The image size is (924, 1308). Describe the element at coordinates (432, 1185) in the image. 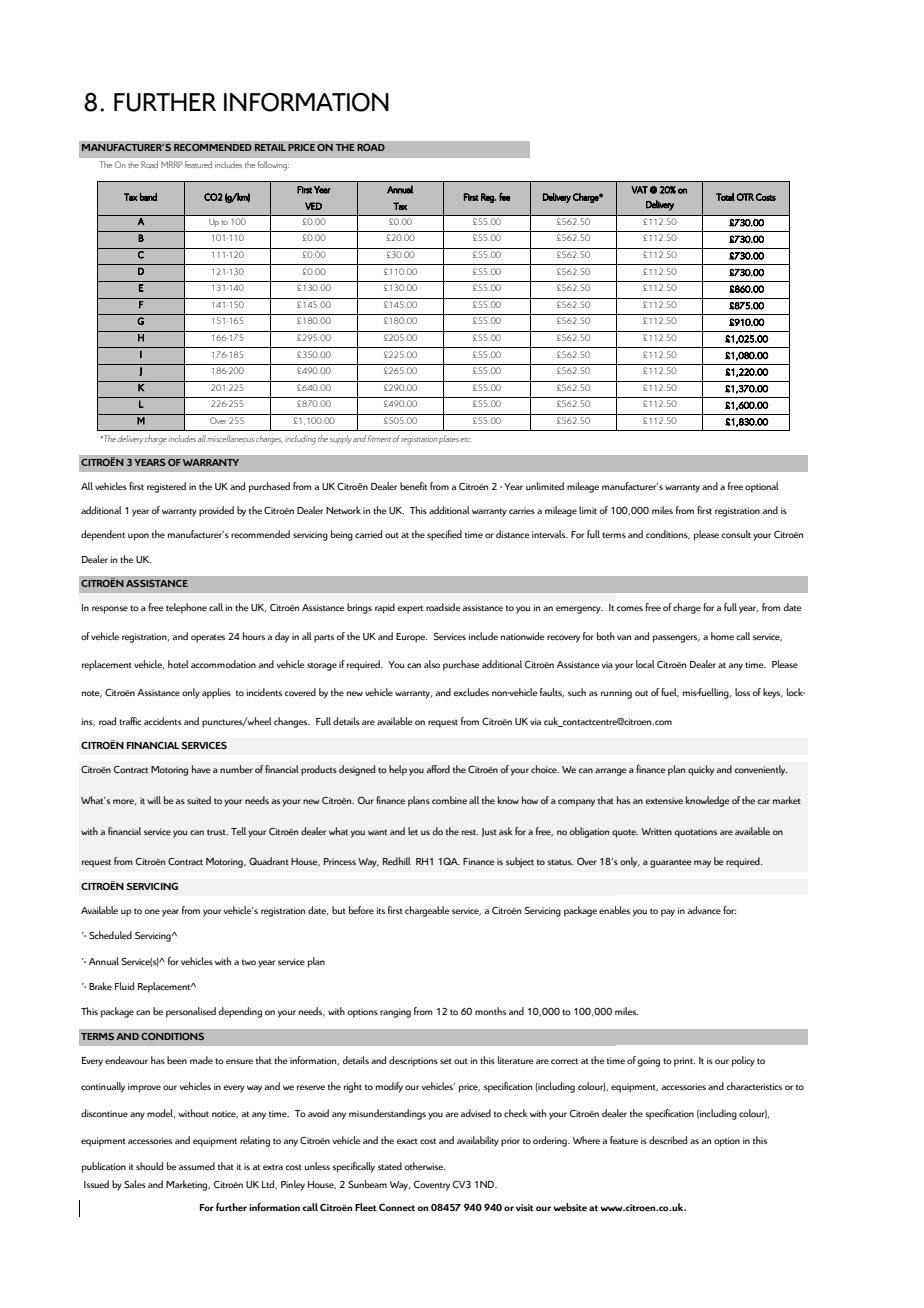

I see `Coventry` at that location.
